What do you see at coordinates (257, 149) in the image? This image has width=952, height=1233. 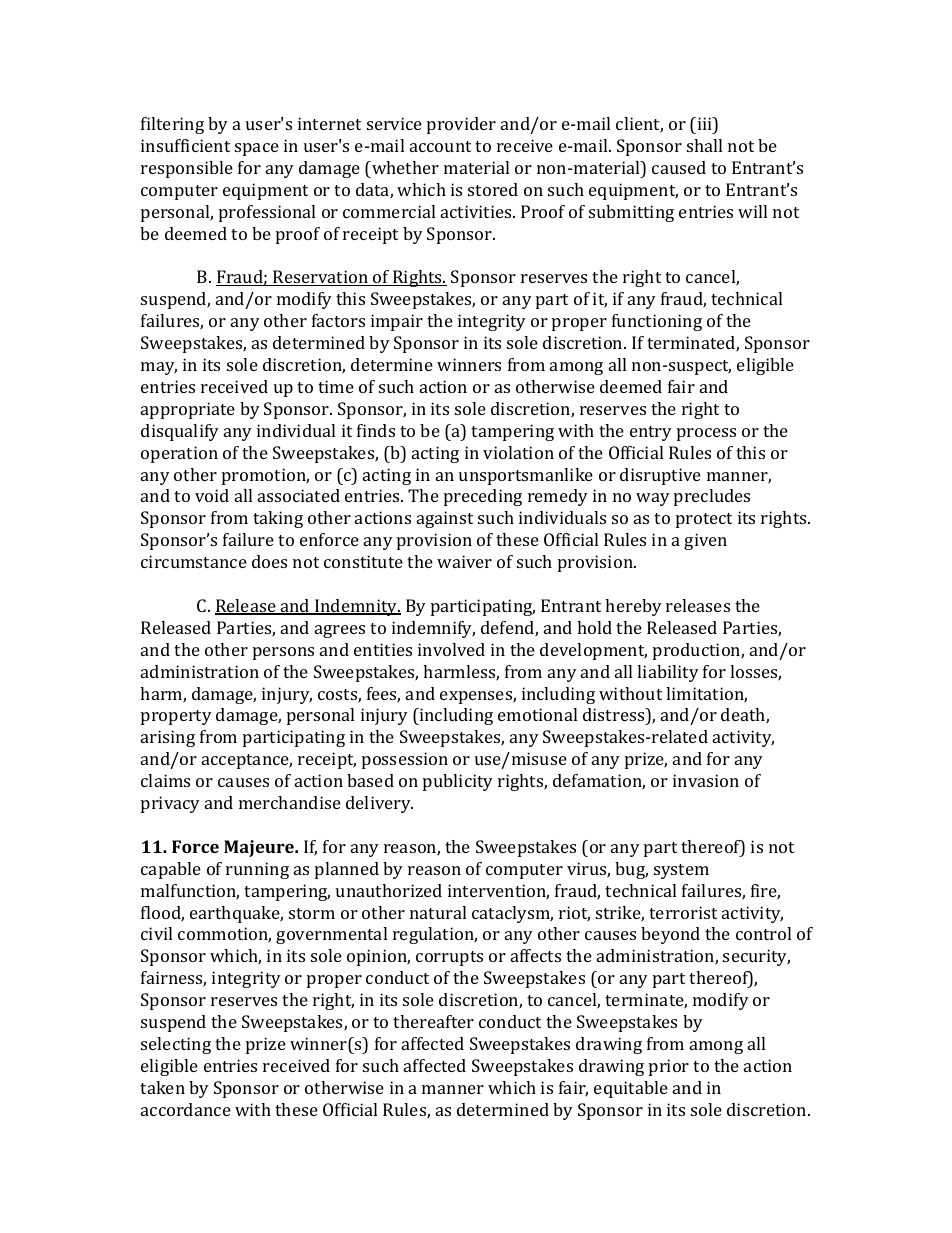 I see `space` at bounding box center [257, 149].
